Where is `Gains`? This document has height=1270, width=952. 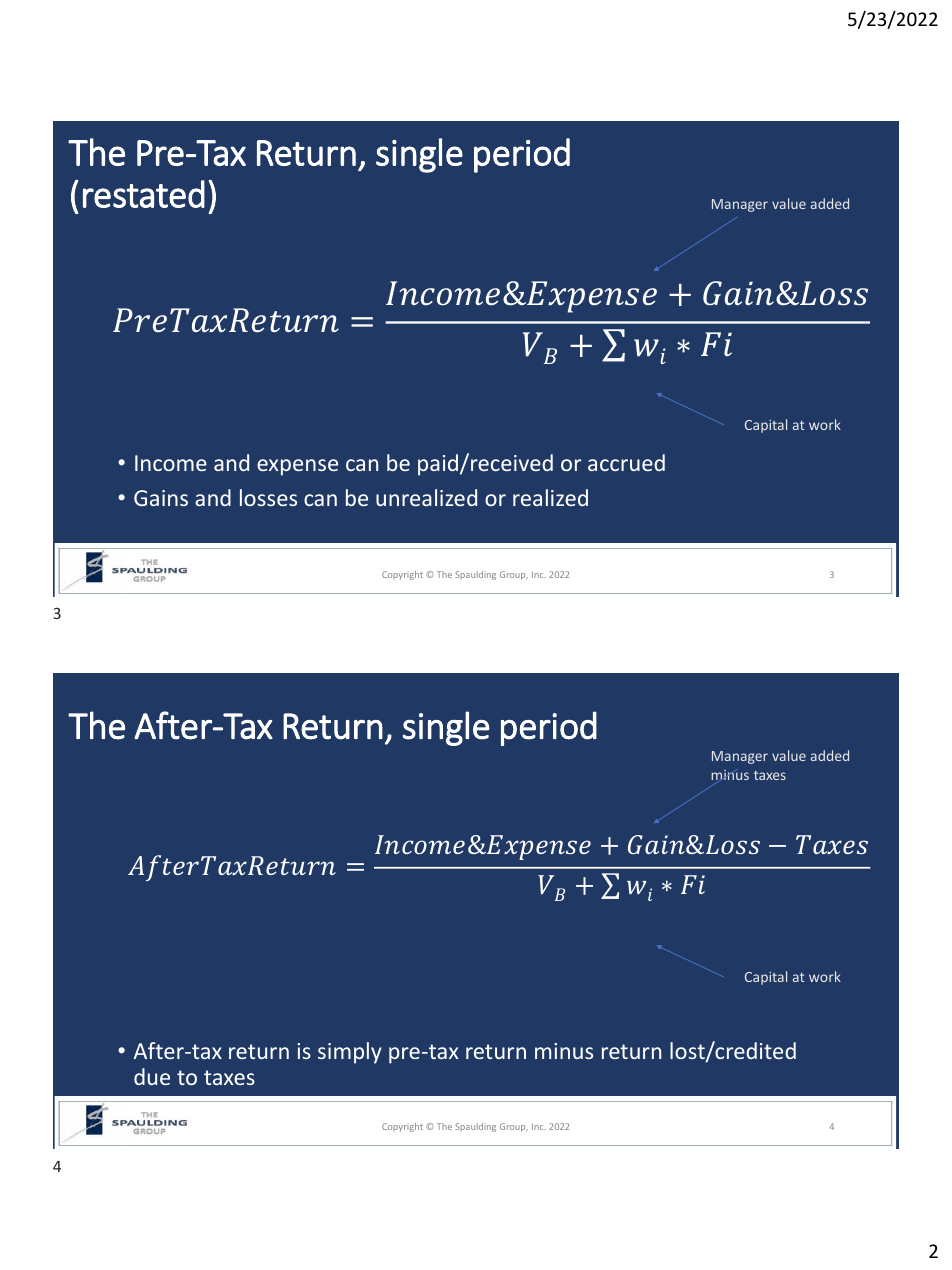
Gains is located at coordinates (161, 498).
